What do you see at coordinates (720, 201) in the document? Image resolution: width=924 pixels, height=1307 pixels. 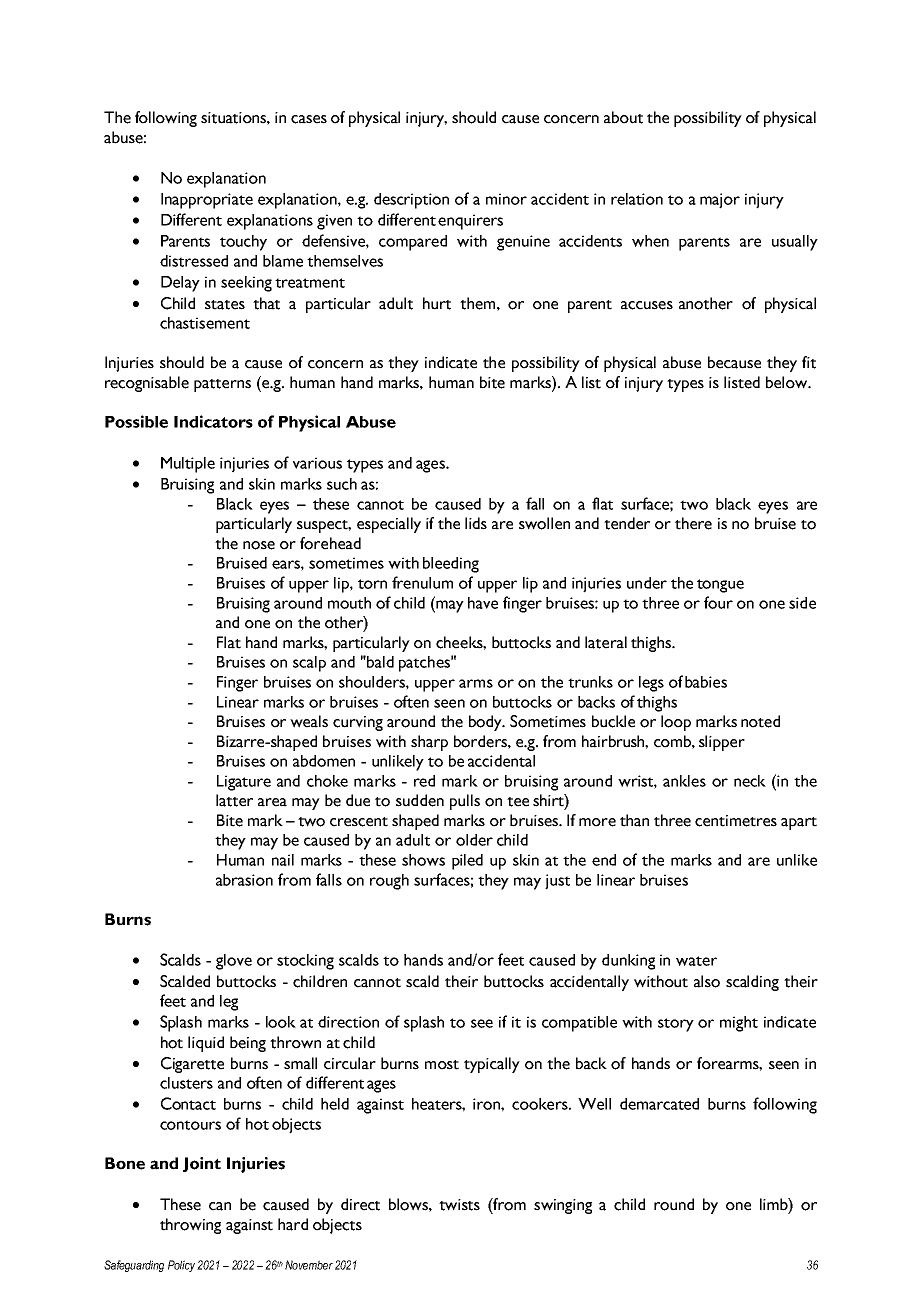 I see `major` at bounding box center [720, 201].
